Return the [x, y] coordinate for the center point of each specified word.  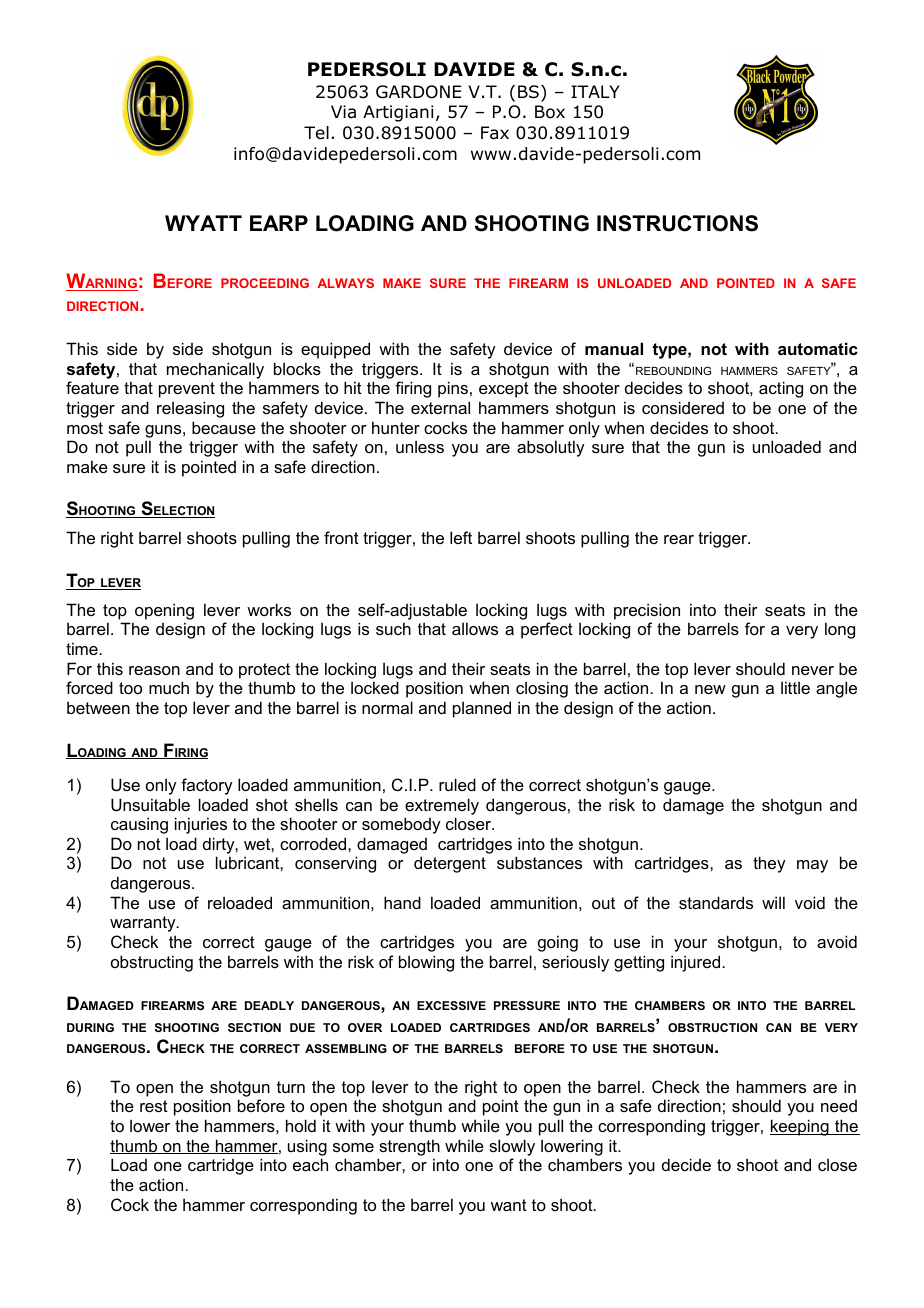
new [710, 689]
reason [154, 670]
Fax [495, 133]
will [773, 902]
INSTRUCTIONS [677, 223]
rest [154, 1106]
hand [402, 902]
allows [475, 628]
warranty [144, 924]
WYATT [203, 223]
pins [453, 389]
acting [781, 389]
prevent [187, 390]
